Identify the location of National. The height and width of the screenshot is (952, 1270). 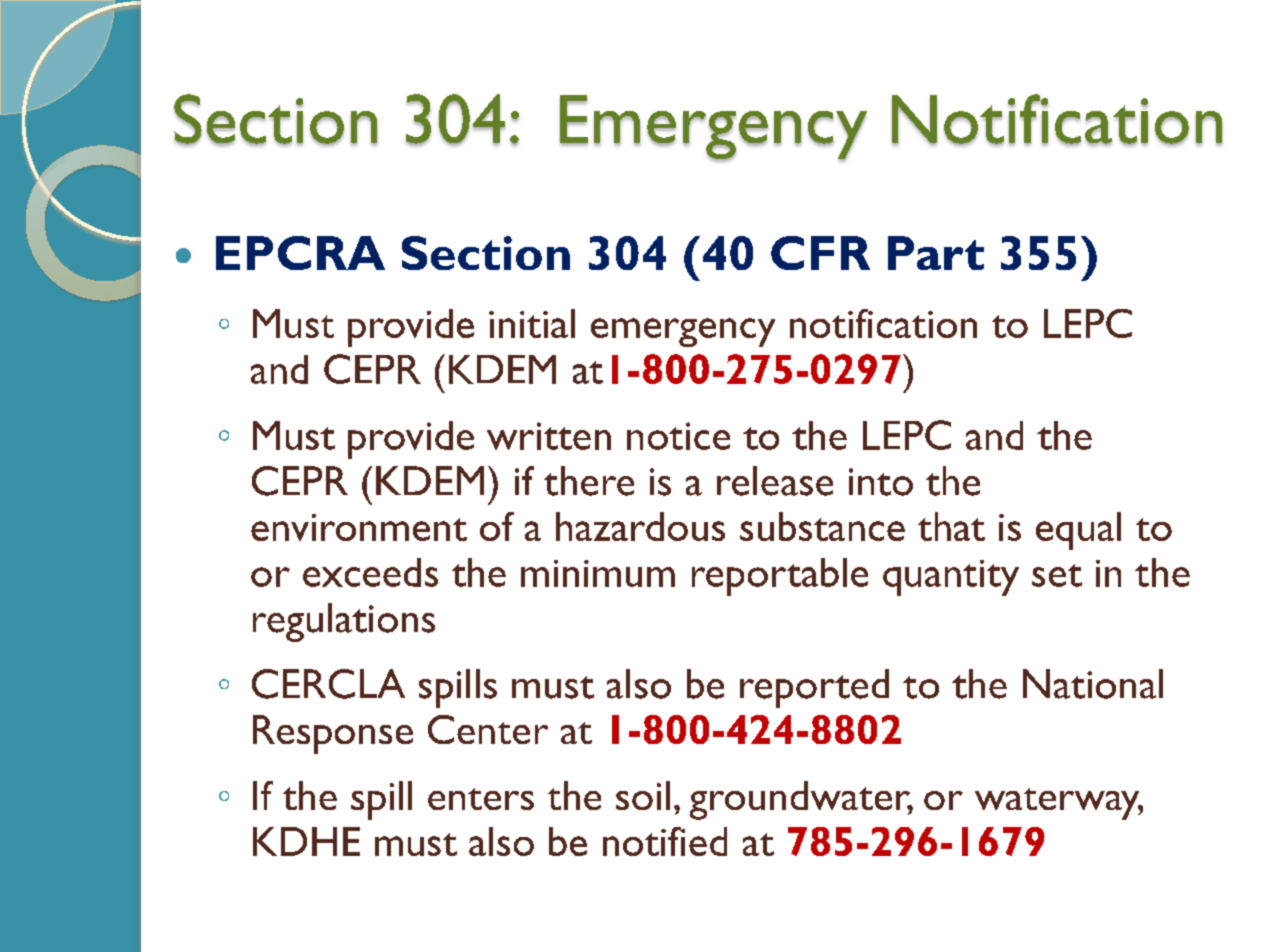
(1093, 684).
